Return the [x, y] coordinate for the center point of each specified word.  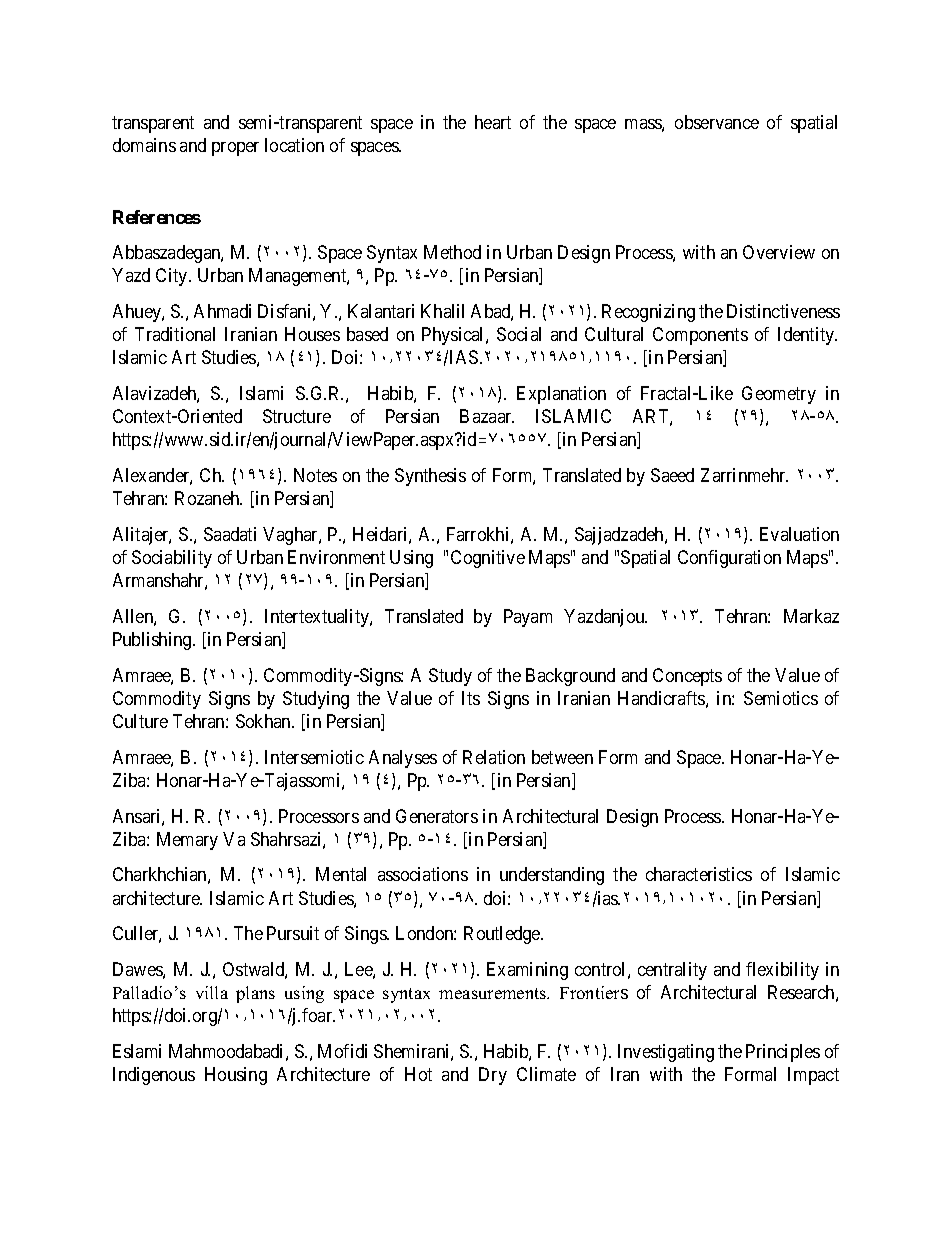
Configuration [729, 559]
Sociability [172, 559]
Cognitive [488, 559]
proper [235, 149]
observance [717, 122]
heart [493, 122]
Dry [493, 1076]
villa [212, 992]
